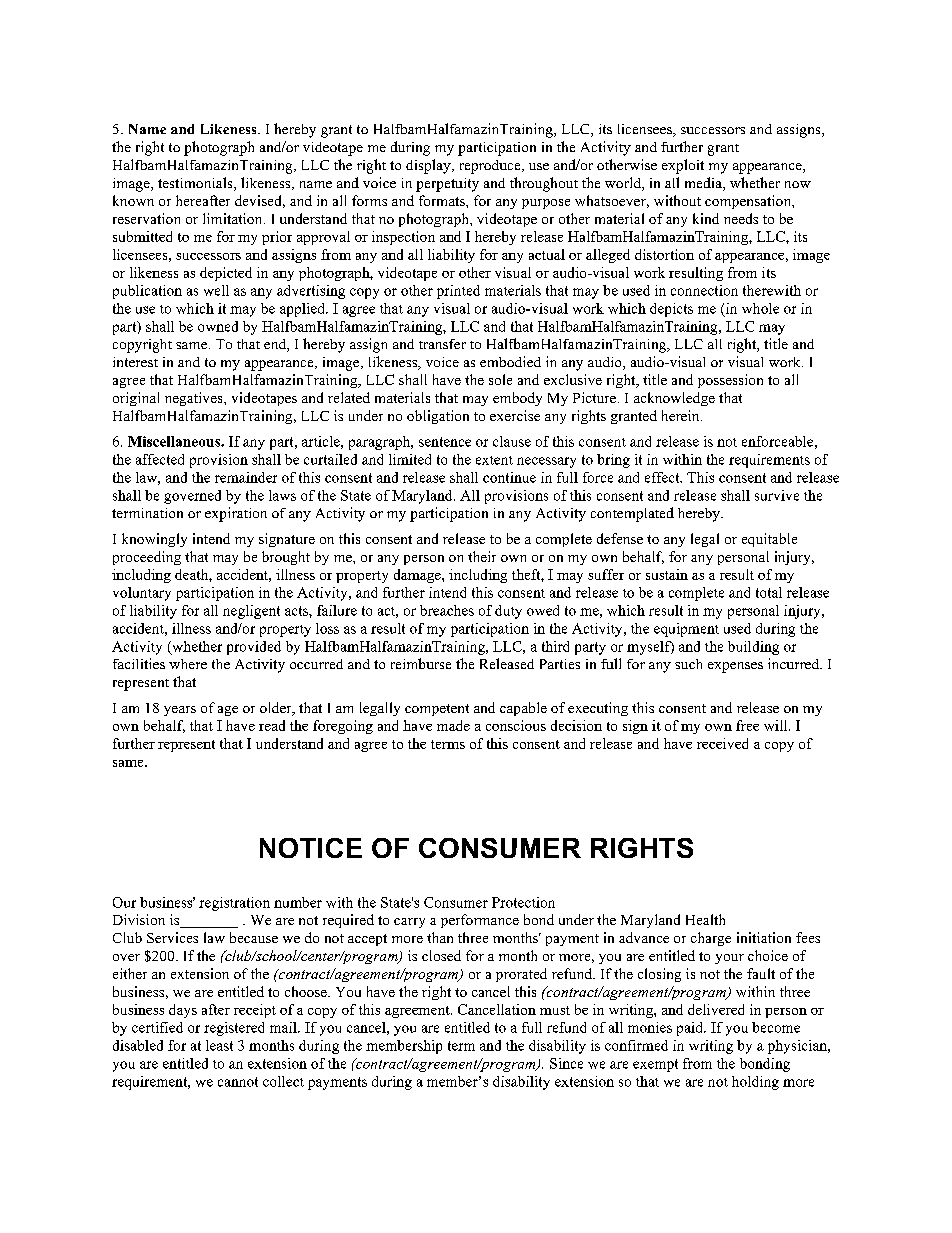 The height and width of the document is (1233, 952). Describe the element at coordinates (453, 725) in the document. I see `made` at that location.
